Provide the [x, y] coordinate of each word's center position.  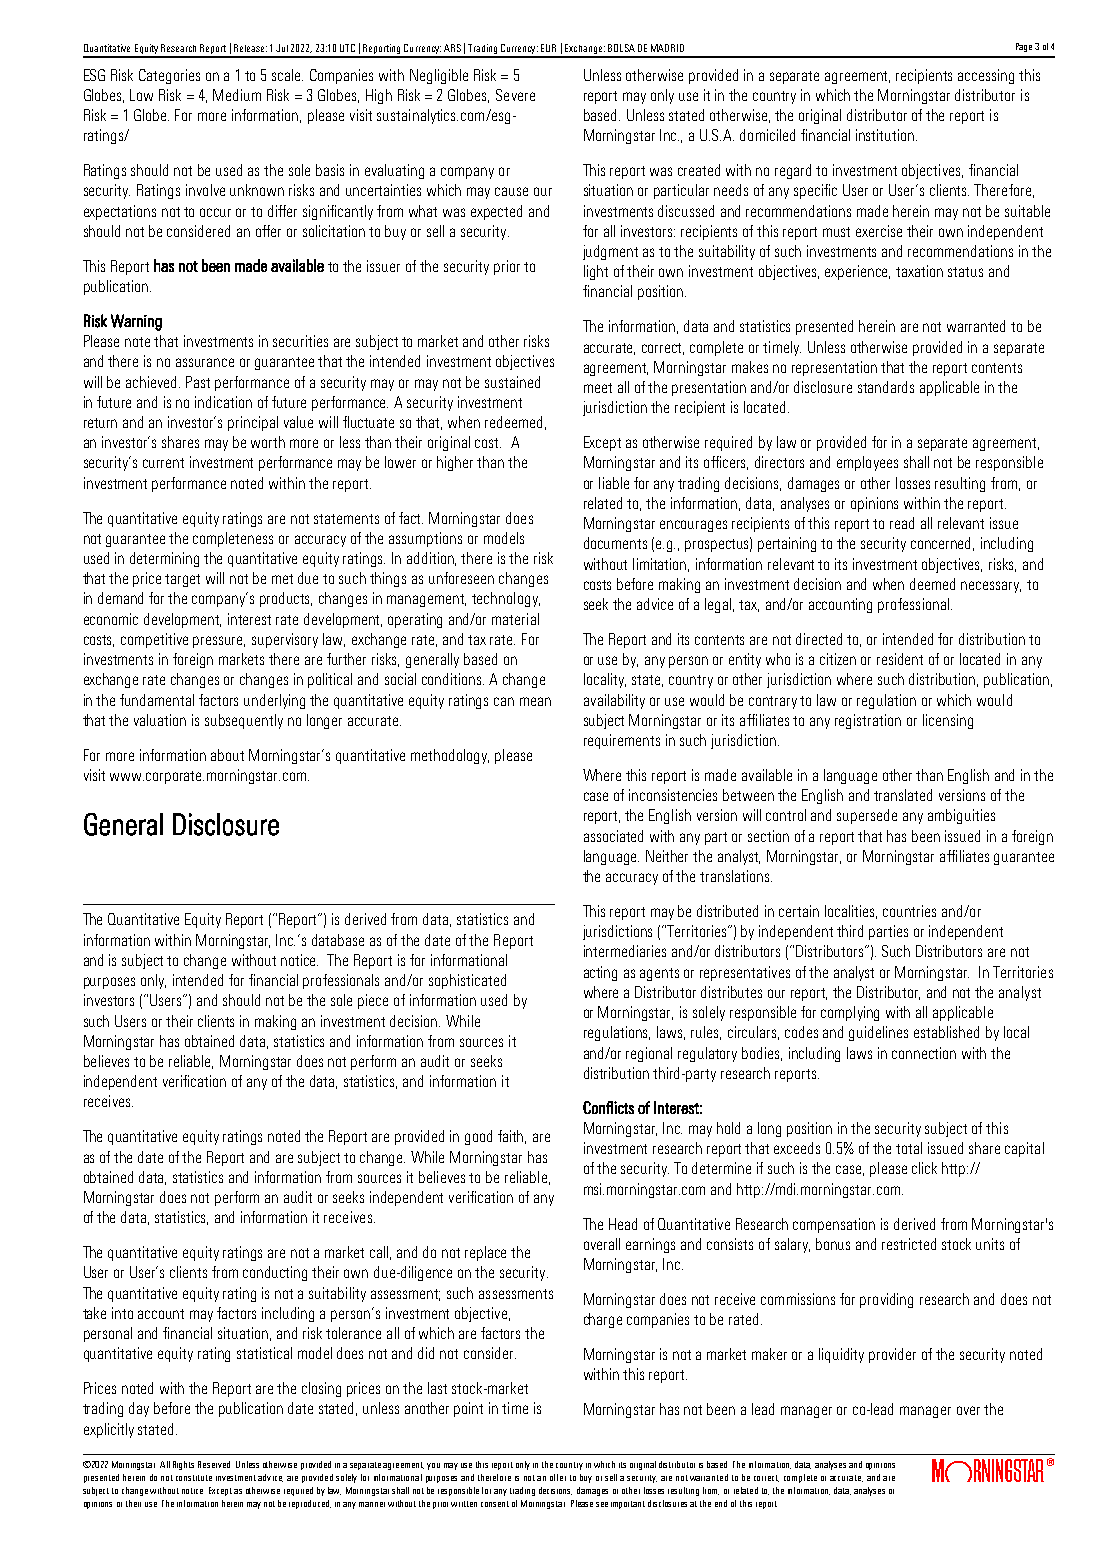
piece [373, 1001]
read [902, 523]
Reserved [214, 1464]
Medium [237, 95]
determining [164, 559]
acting [600, 973]
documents [615, 543]
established [946, 1032]
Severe [515, 95]
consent [495, 1504]
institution [886, 135]
